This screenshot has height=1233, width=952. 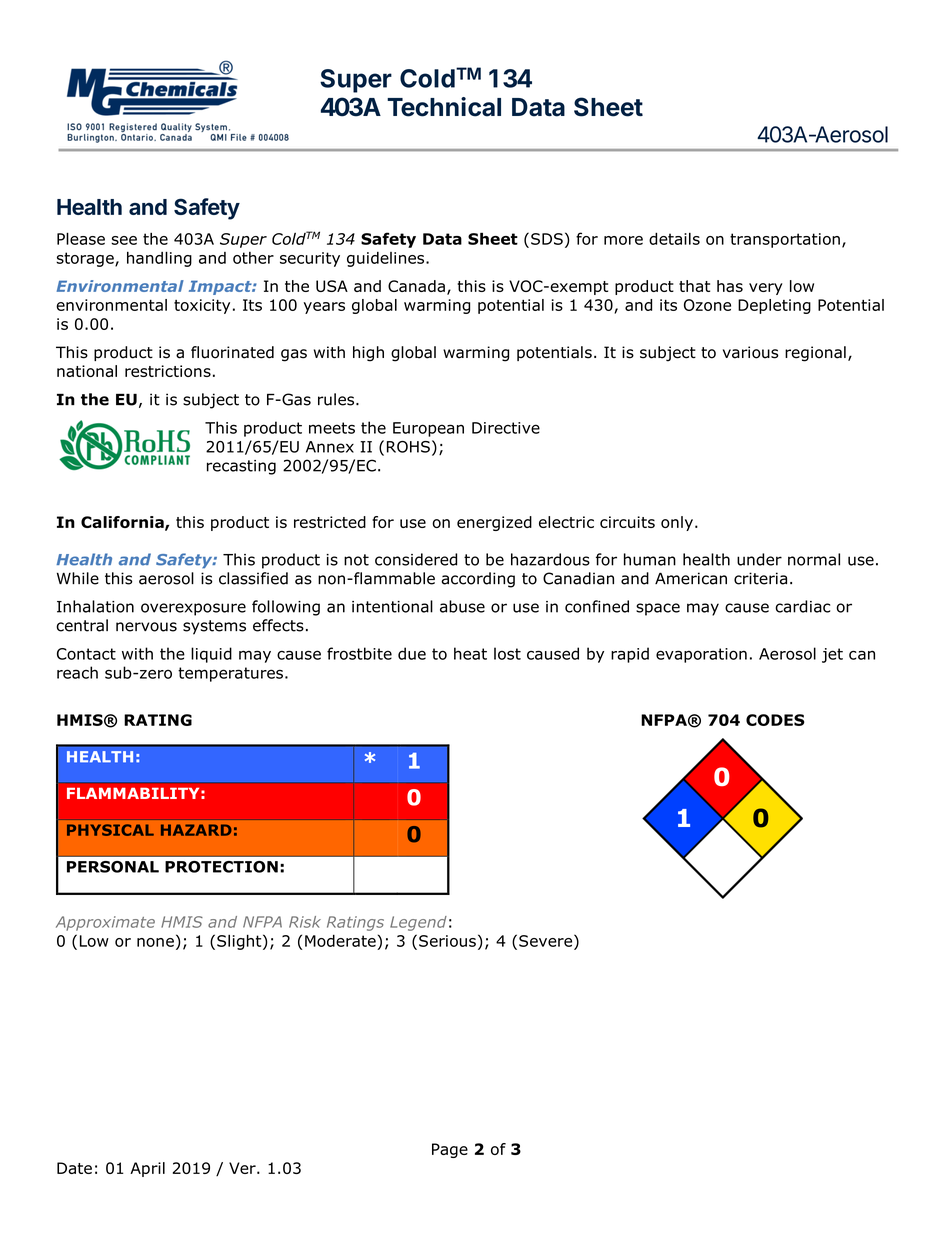 What do you see at coordinates (701, 655) in the screenshot?
I see `evaporation` at bounding box center [701, 655].
